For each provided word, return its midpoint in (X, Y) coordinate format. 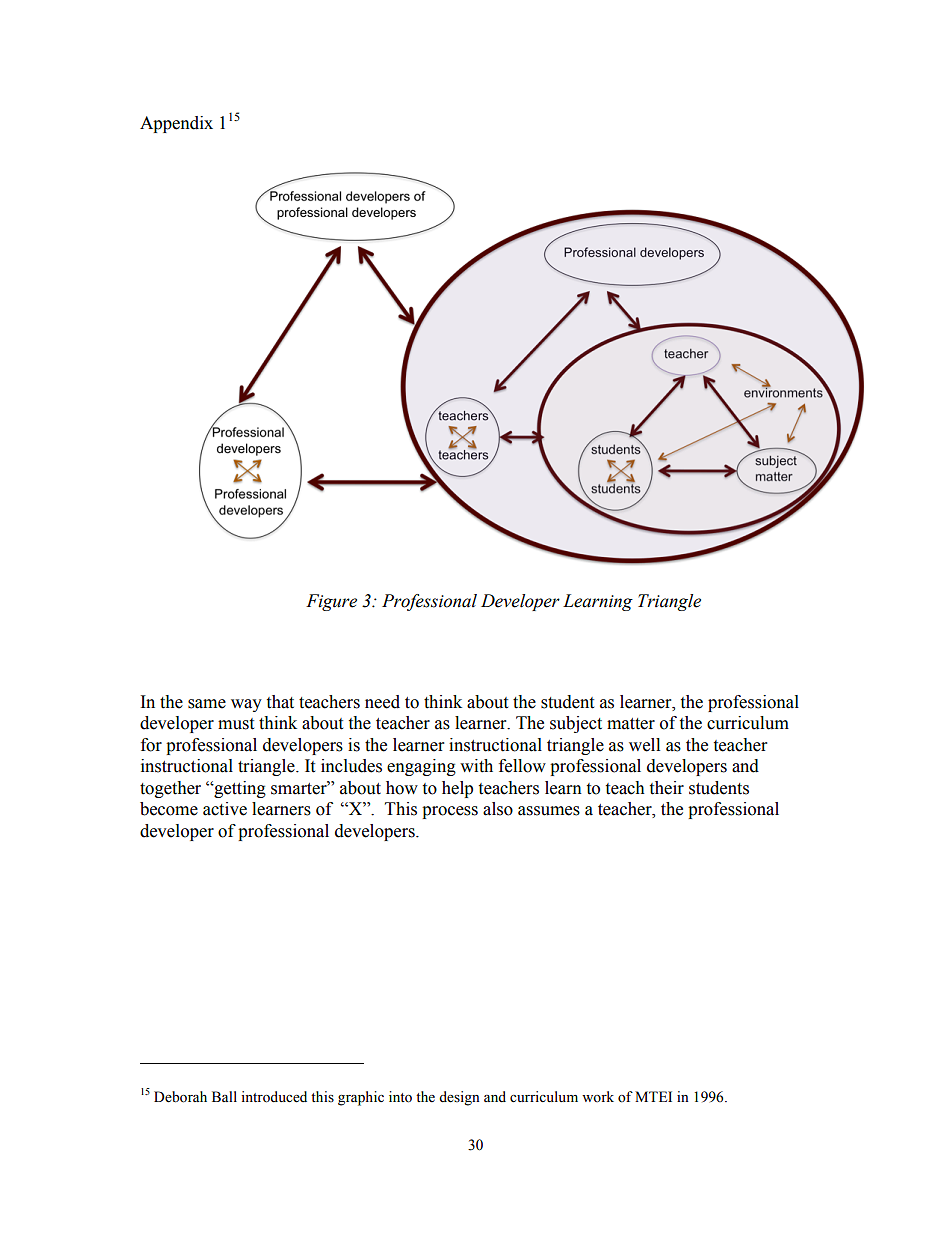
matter (631, 724)
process (450, 812)
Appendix (176, 124)
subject (576, 724)
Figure (331, 602)
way (246, 705)
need (382, 702)
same (207, 704)
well (644, 745)
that (280, 702)
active (225, 809)
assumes (549, 811)
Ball (224, 1096)
